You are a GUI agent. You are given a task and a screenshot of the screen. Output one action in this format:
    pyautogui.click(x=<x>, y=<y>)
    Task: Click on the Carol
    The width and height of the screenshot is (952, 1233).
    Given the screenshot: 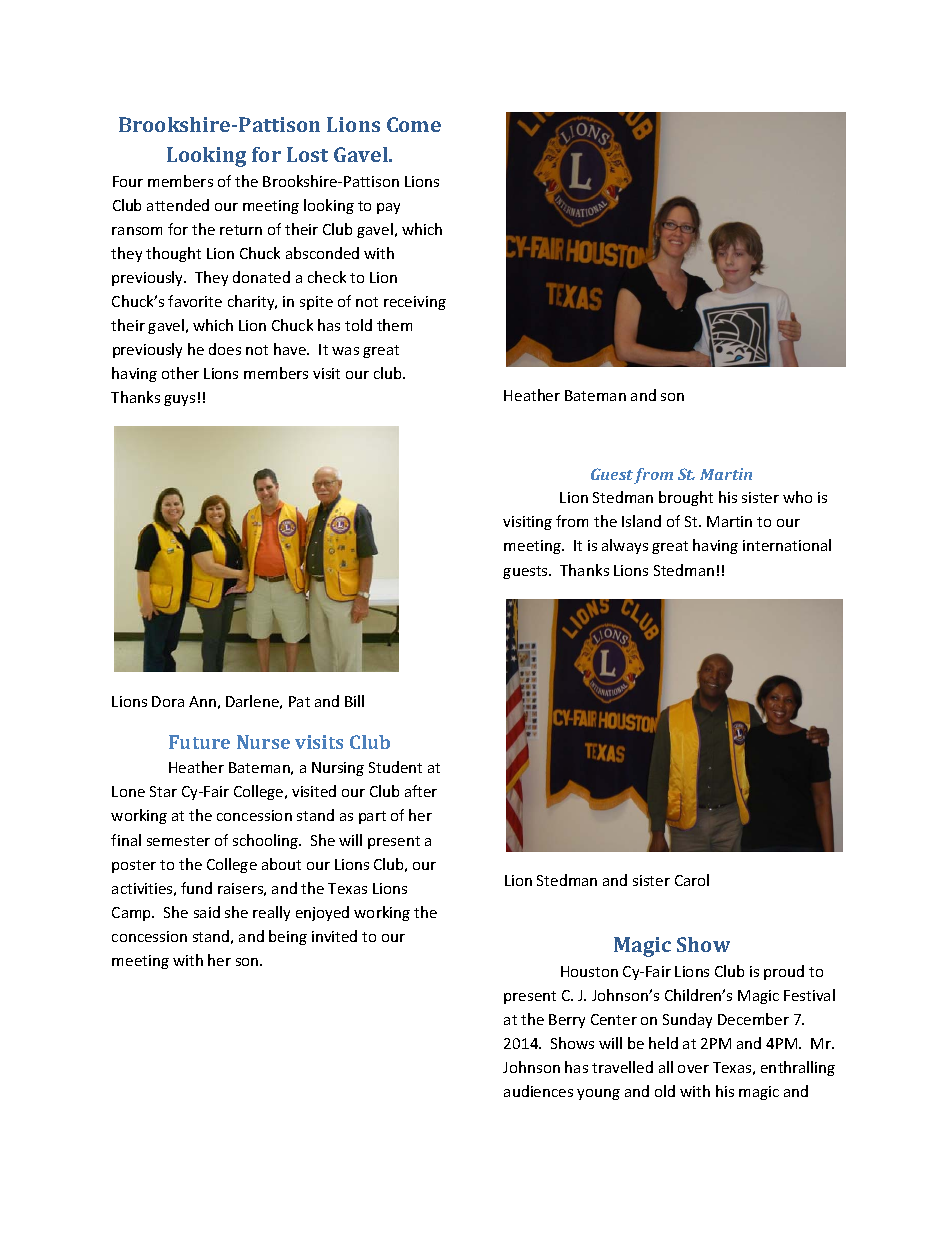 What is the action you would take?
    pyautogui.click(x=692, y=880)
